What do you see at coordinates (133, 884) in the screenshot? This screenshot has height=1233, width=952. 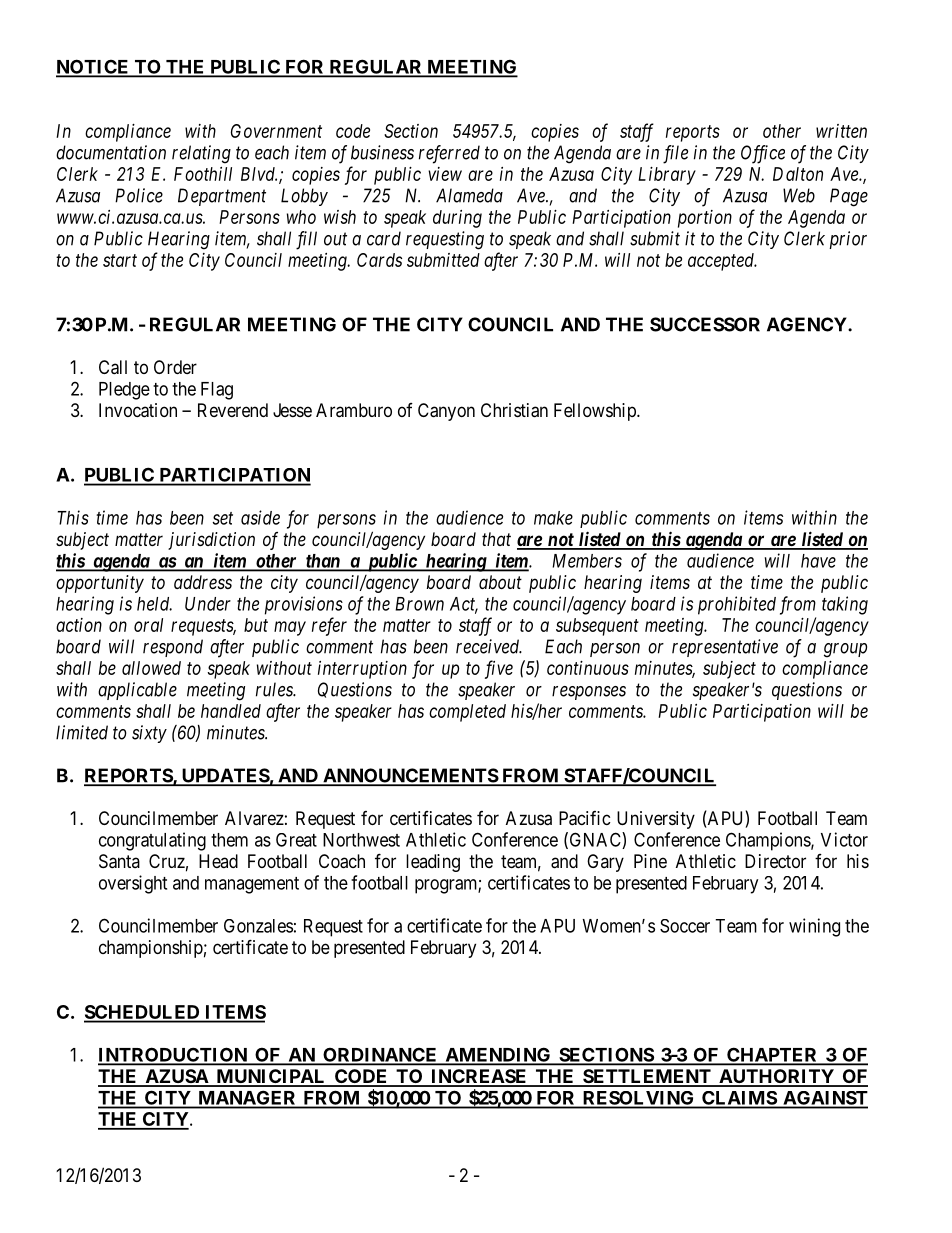 I see `oversight` at bounding box center [133, 884].
